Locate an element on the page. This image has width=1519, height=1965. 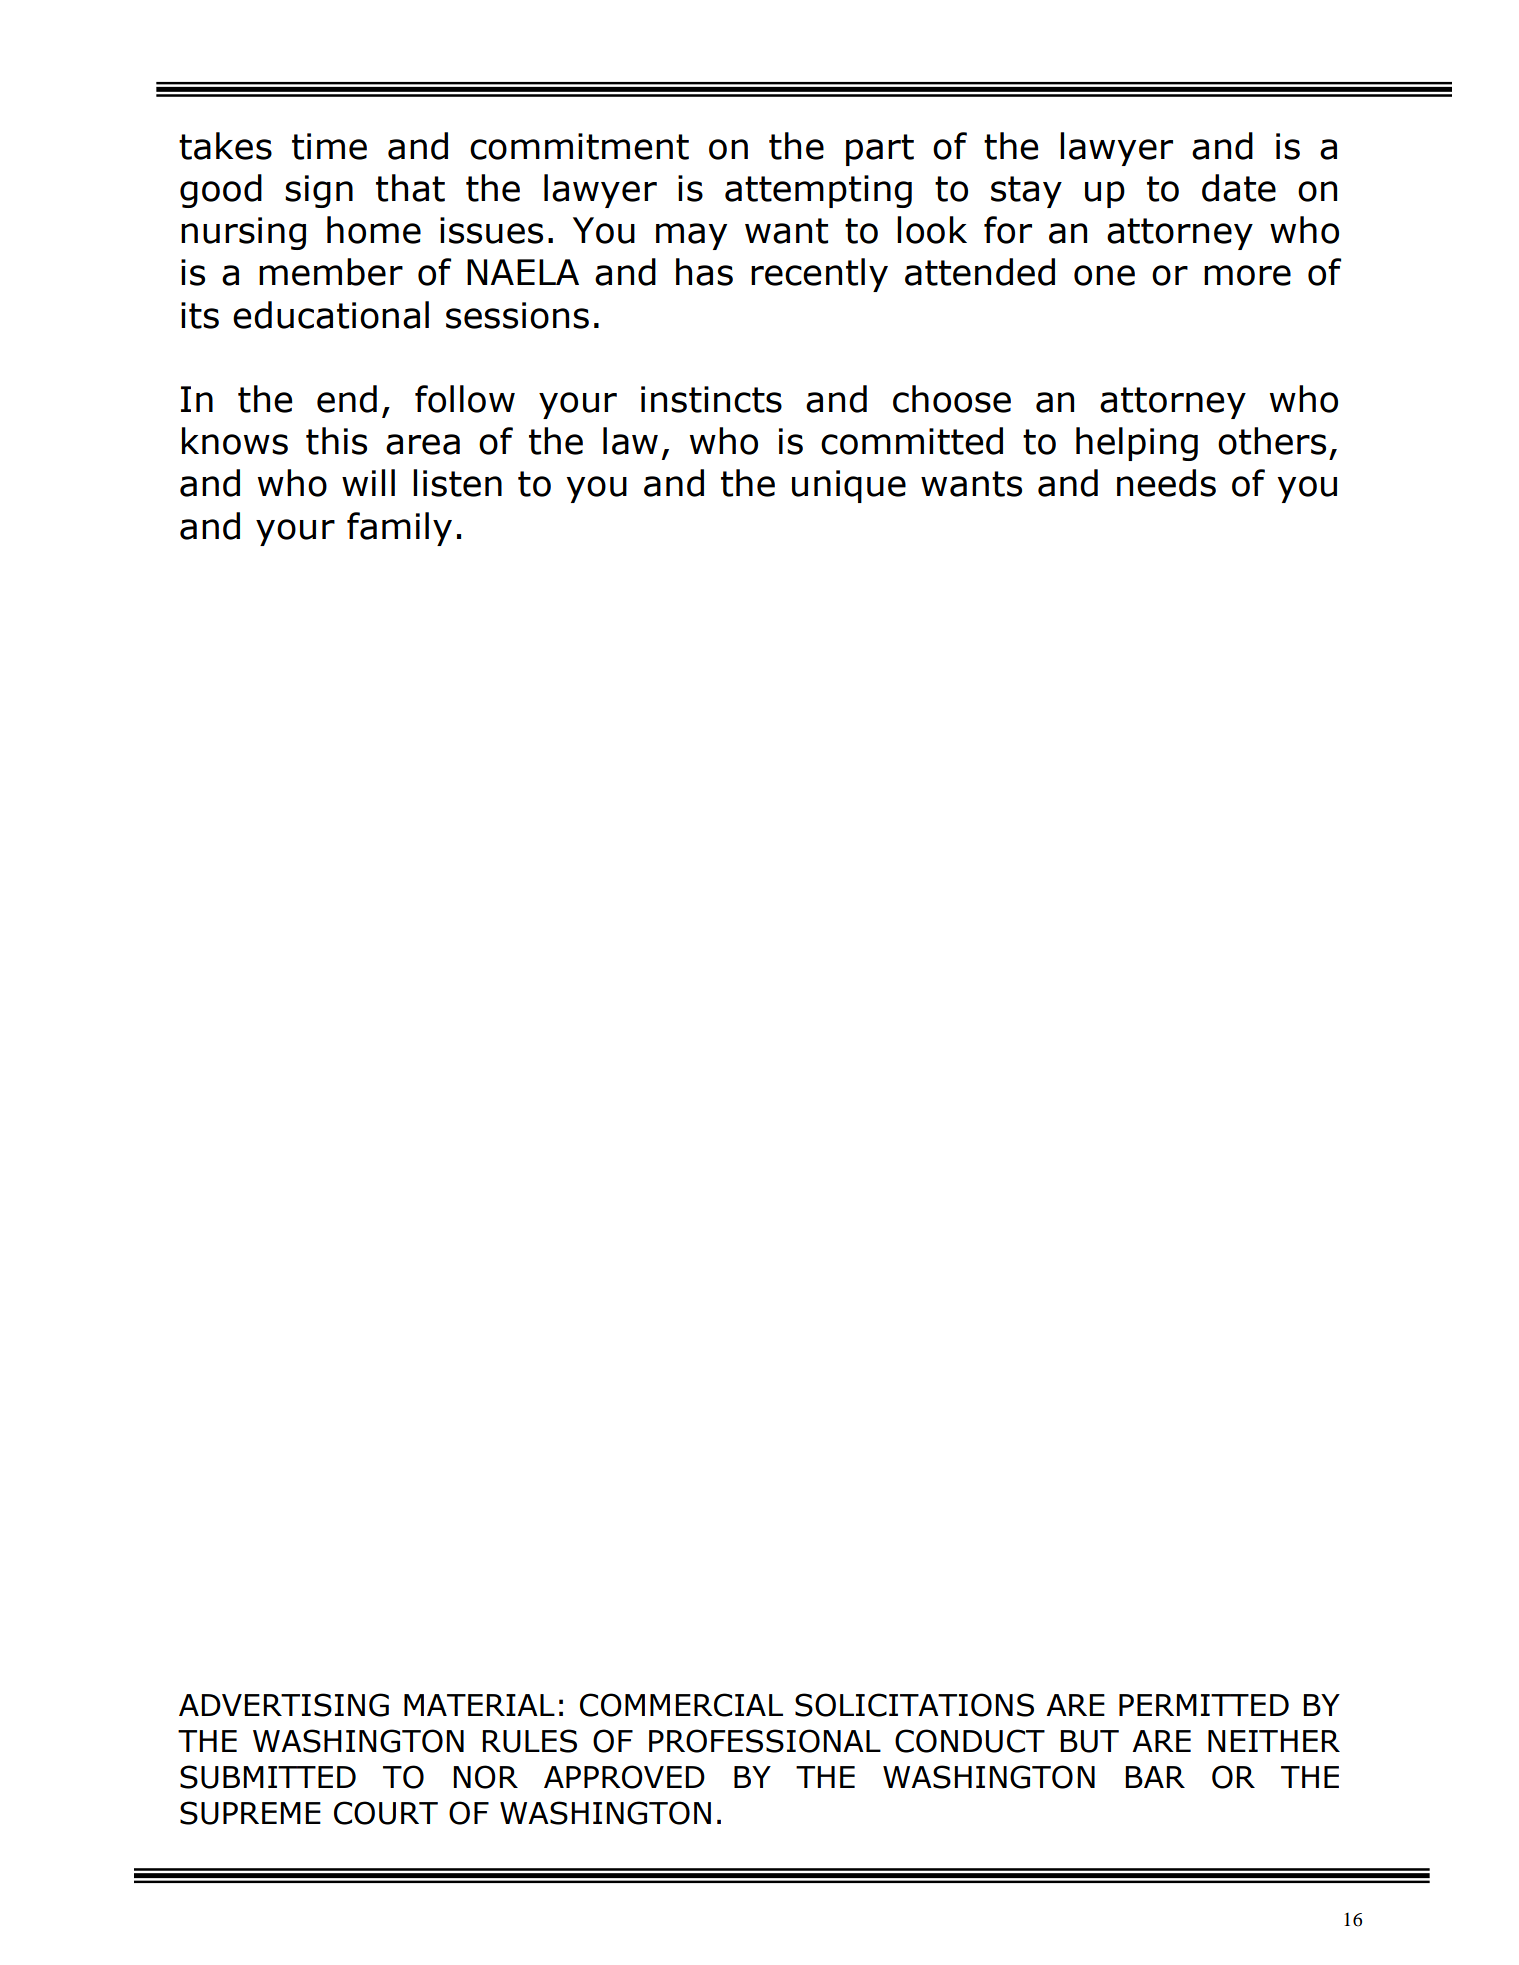
sign is located at coordinates (319, 191).
